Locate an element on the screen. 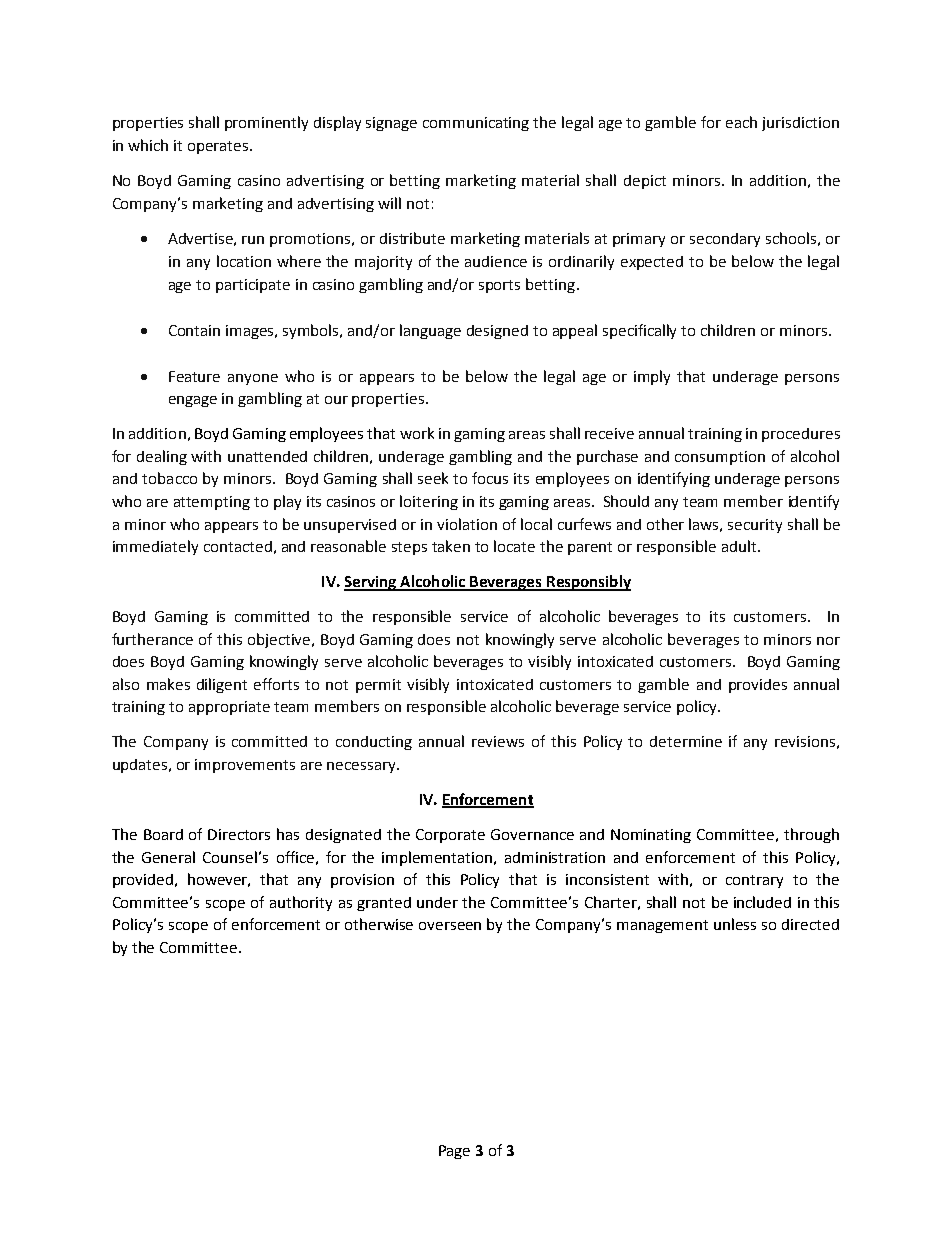  determine is located at coordinates (686, 741).
